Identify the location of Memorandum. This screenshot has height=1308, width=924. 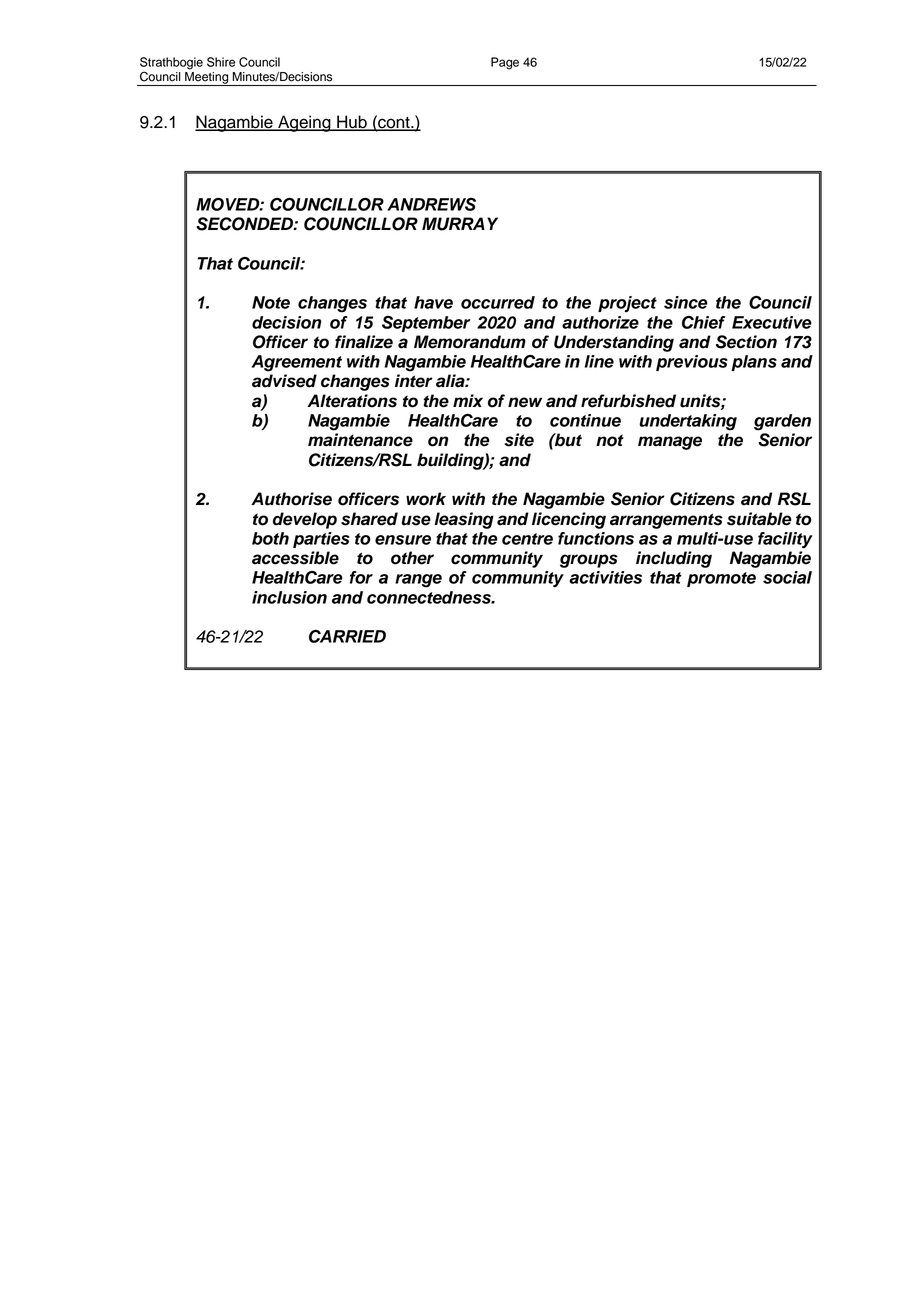
(470, 342).
